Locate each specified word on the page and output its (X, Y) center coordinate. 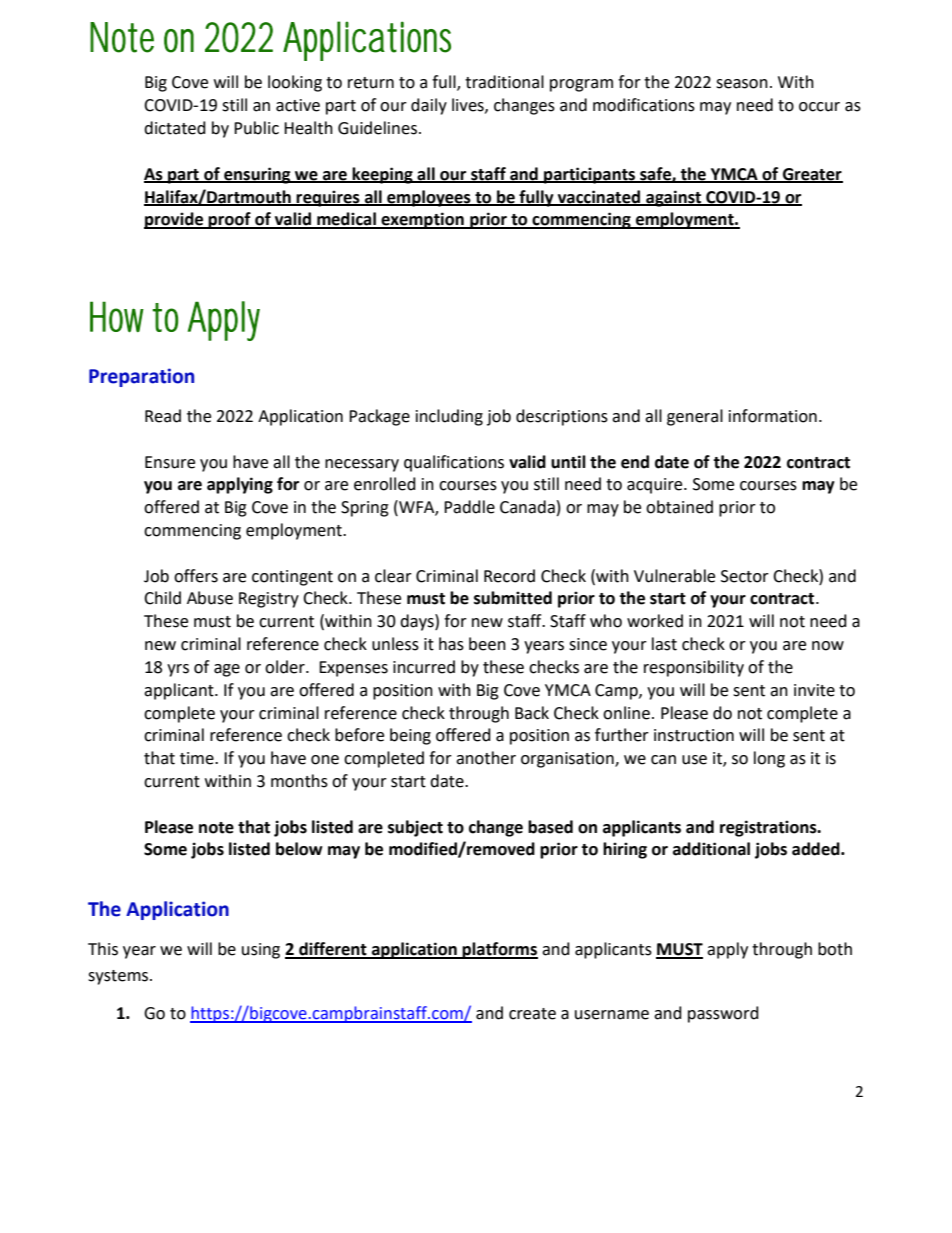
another (486, 758)
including (449, 417)
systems (119, 977)
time (198, 758)
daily (429, 106)
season (742, 84)
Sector (745, 576)
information (773, 416)
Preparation (141, 377)
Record (509, 576)
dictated (175, 128)
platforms (499, 950)
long (769, 759)
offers (196, 576)
